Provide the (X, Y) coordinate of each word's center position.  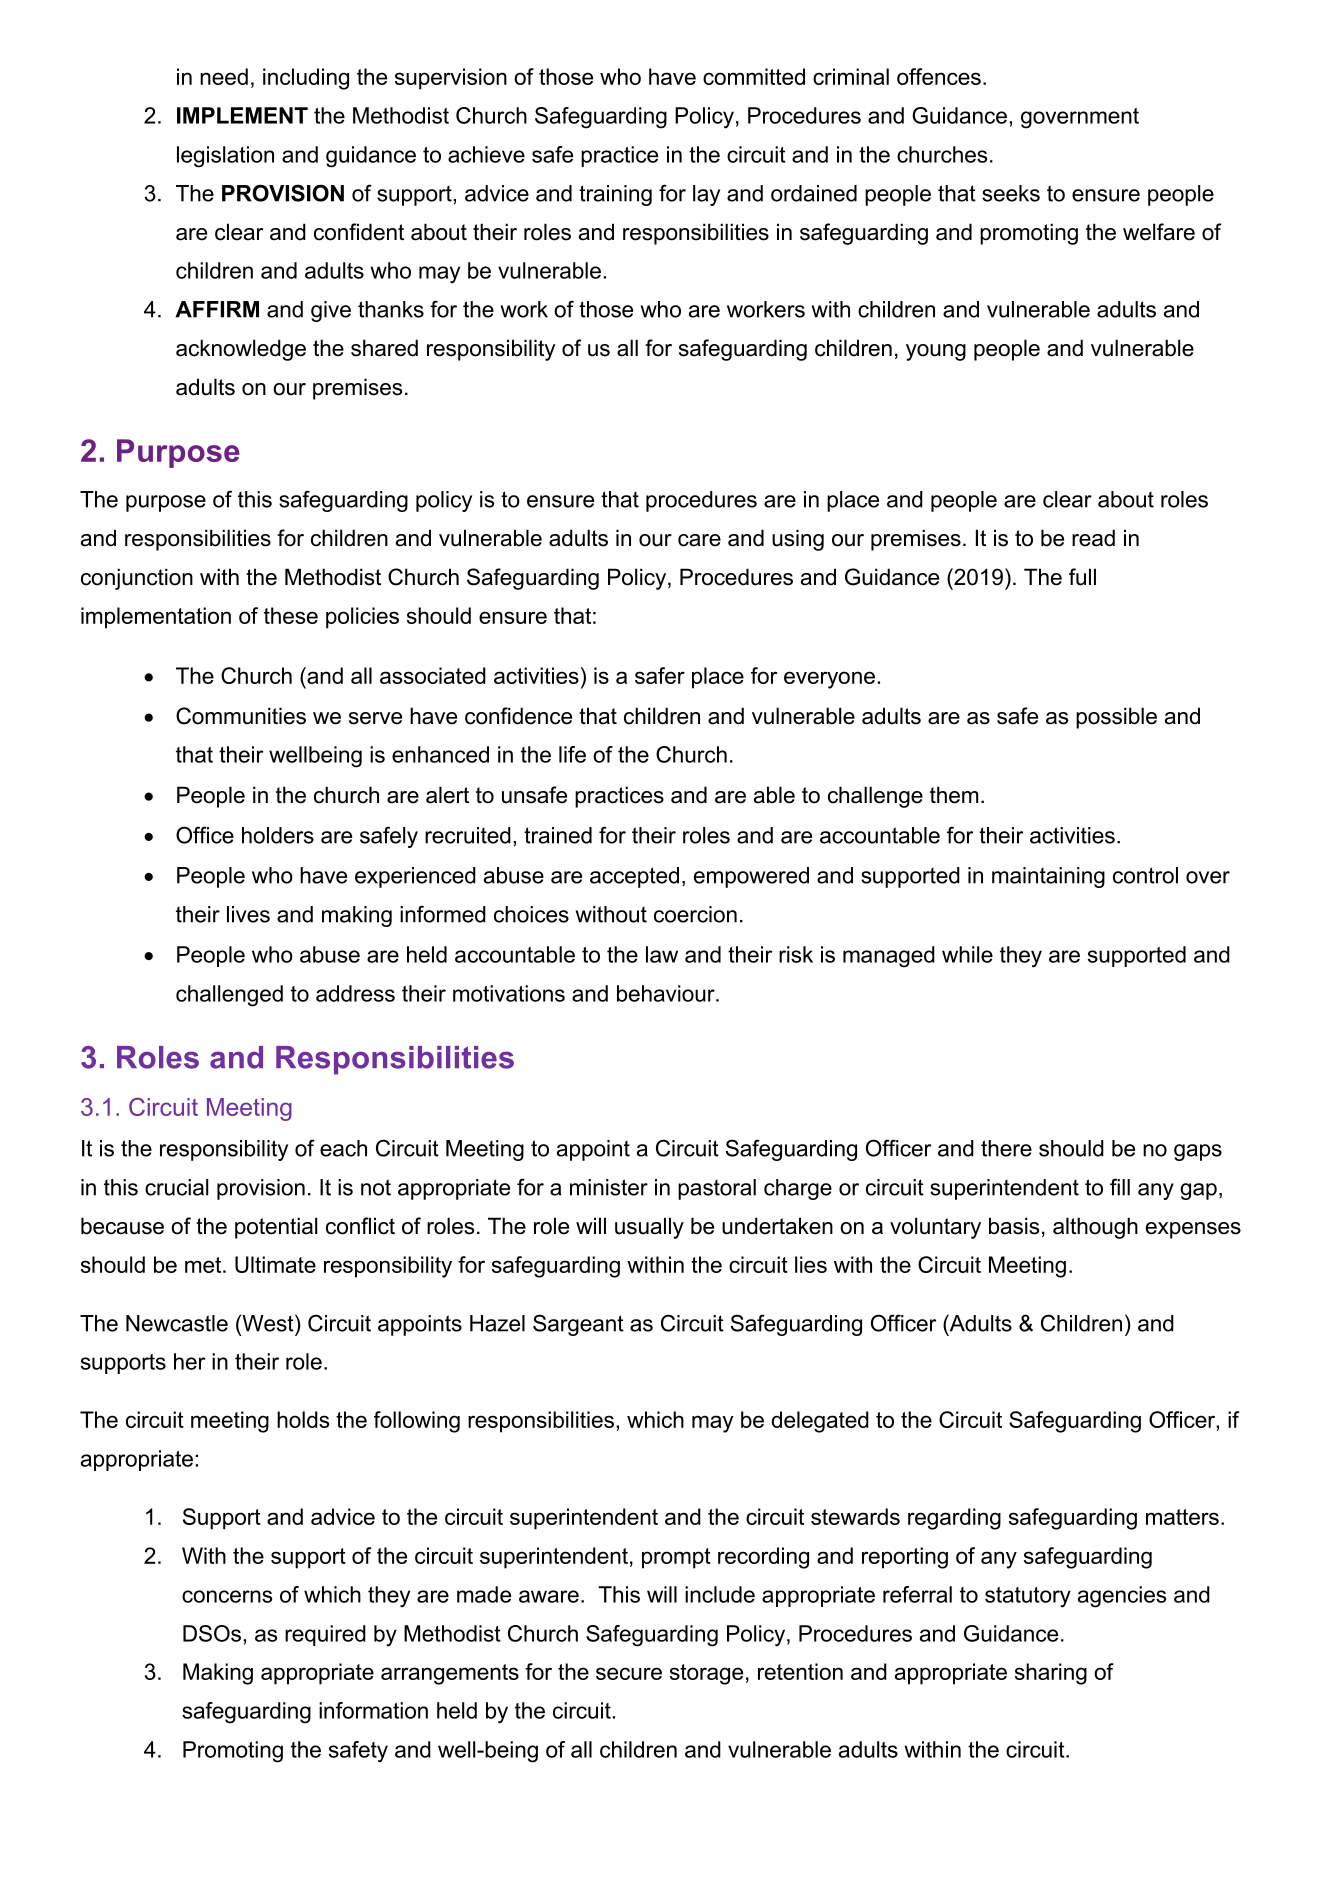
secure (629, 1673)
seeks (1011, 193)
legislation (225, 157)
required (325, 1635)
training (615, 195)
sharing (1051, 1674)
